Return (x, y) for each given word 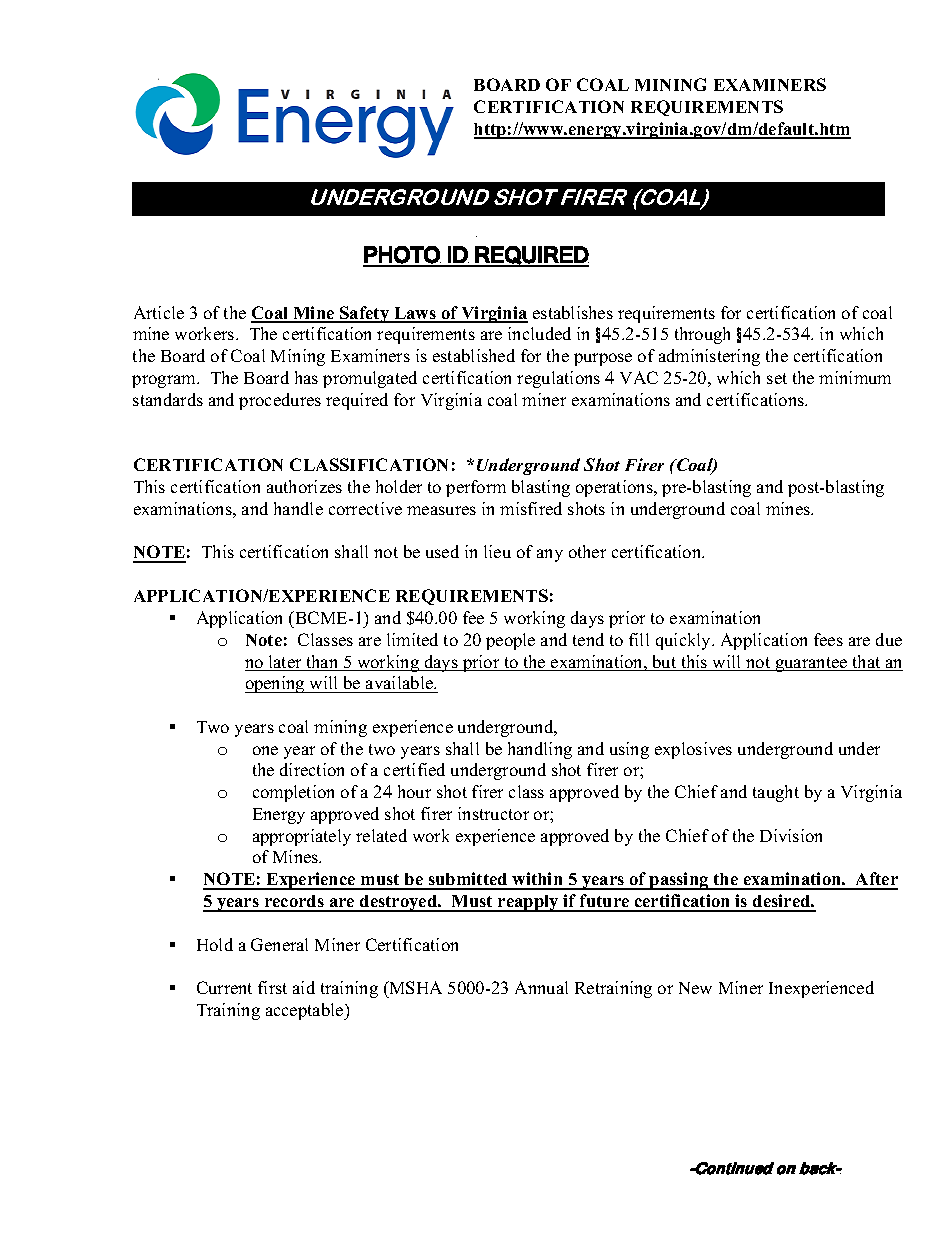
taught (776, 793)
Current (224, 987)
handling (540, 750)
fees (828, 639)
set (777, 378)
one (265, 750)
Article (159, 312)
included (539, 333)
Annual (541, 987)
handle (298, 508)
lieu (497, 551)
